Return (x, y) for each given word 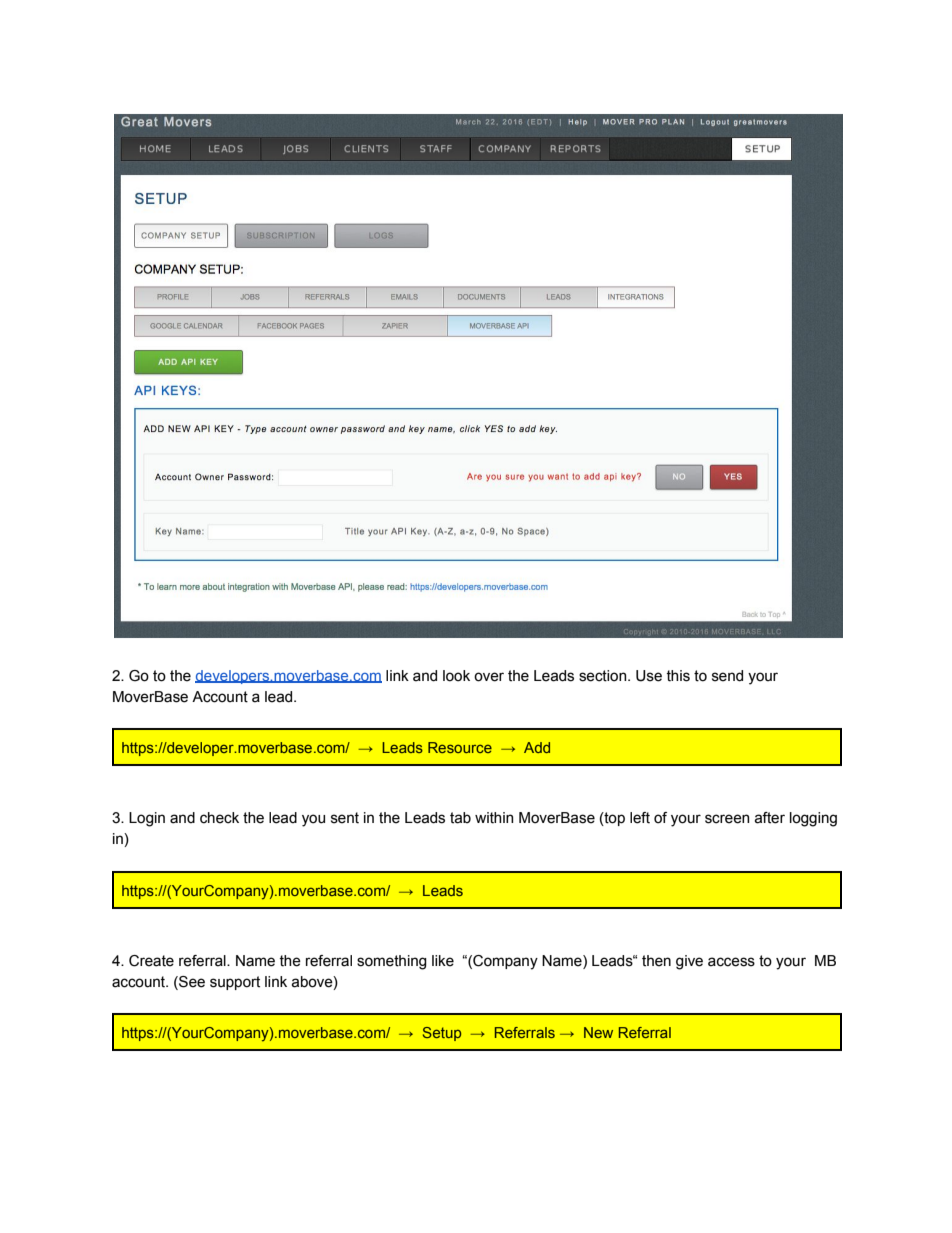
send (727, 676)
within (494, 818)
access (731, 962)
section (604, 676)
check (219, 818)
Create (151, 961)
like (443, 961)
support (235, 983)
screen (727, 819)
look (456, 676)
